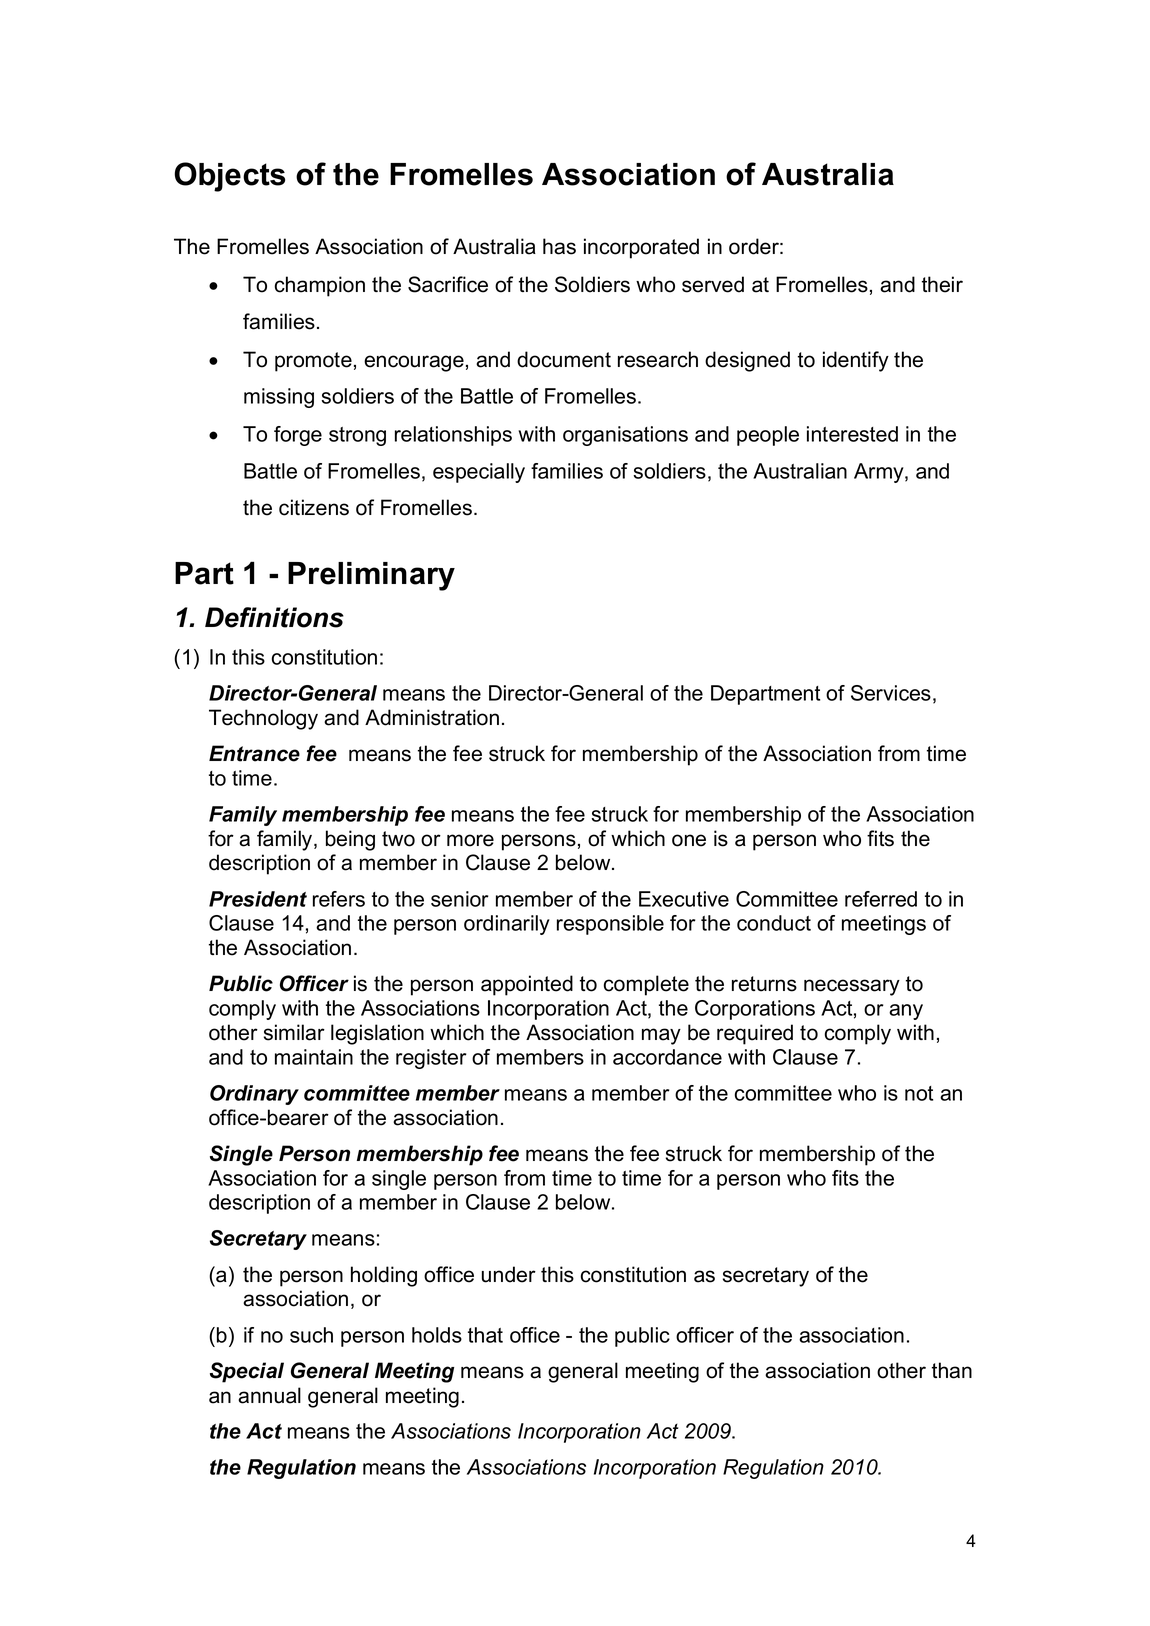 The image size is (1150, 1626). Describe the element at coordinates (320, 286) in the page. I see `champion` at that location.
